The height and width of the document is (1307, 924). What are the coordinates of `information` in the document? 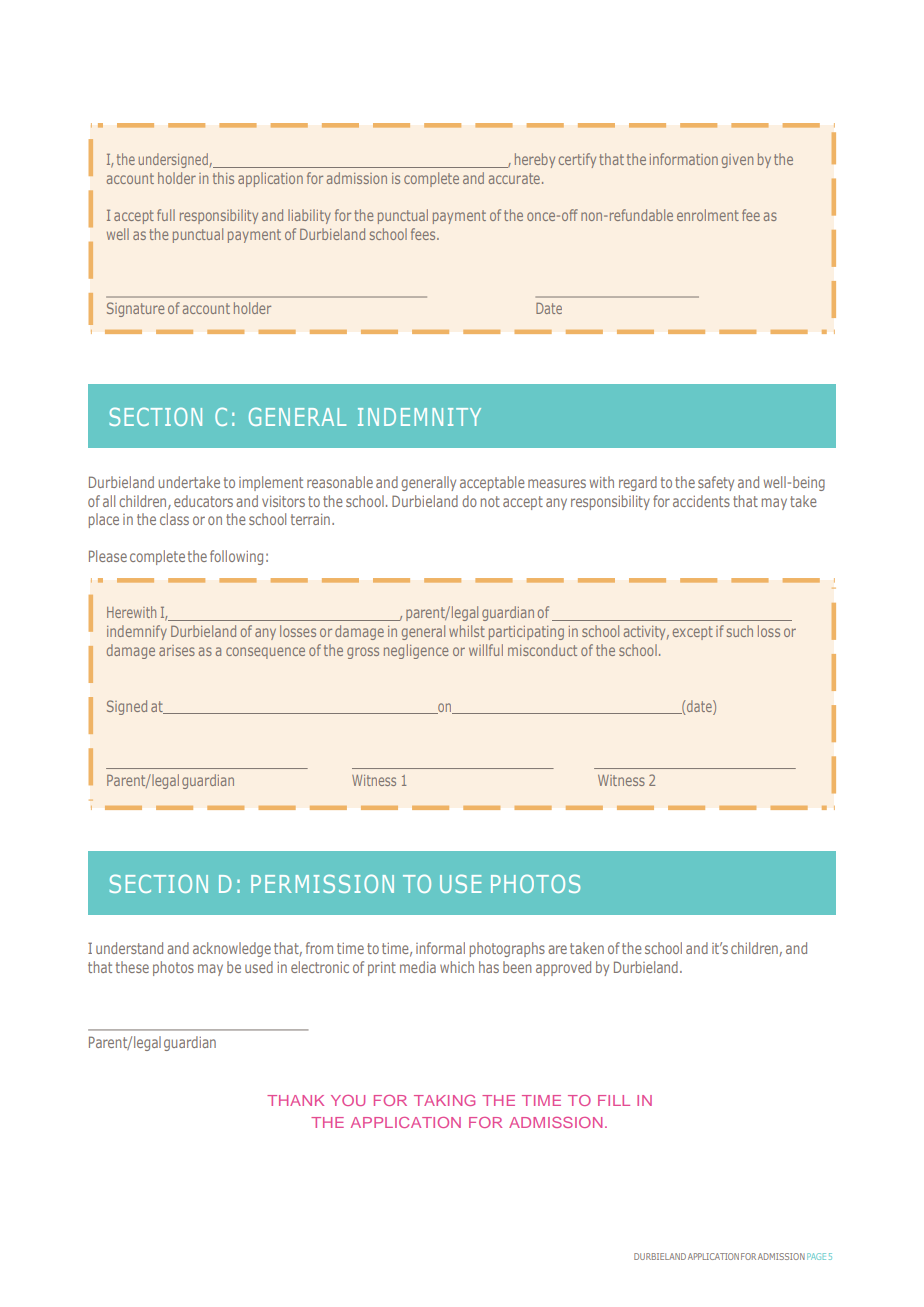 It's located at (684, 159).
